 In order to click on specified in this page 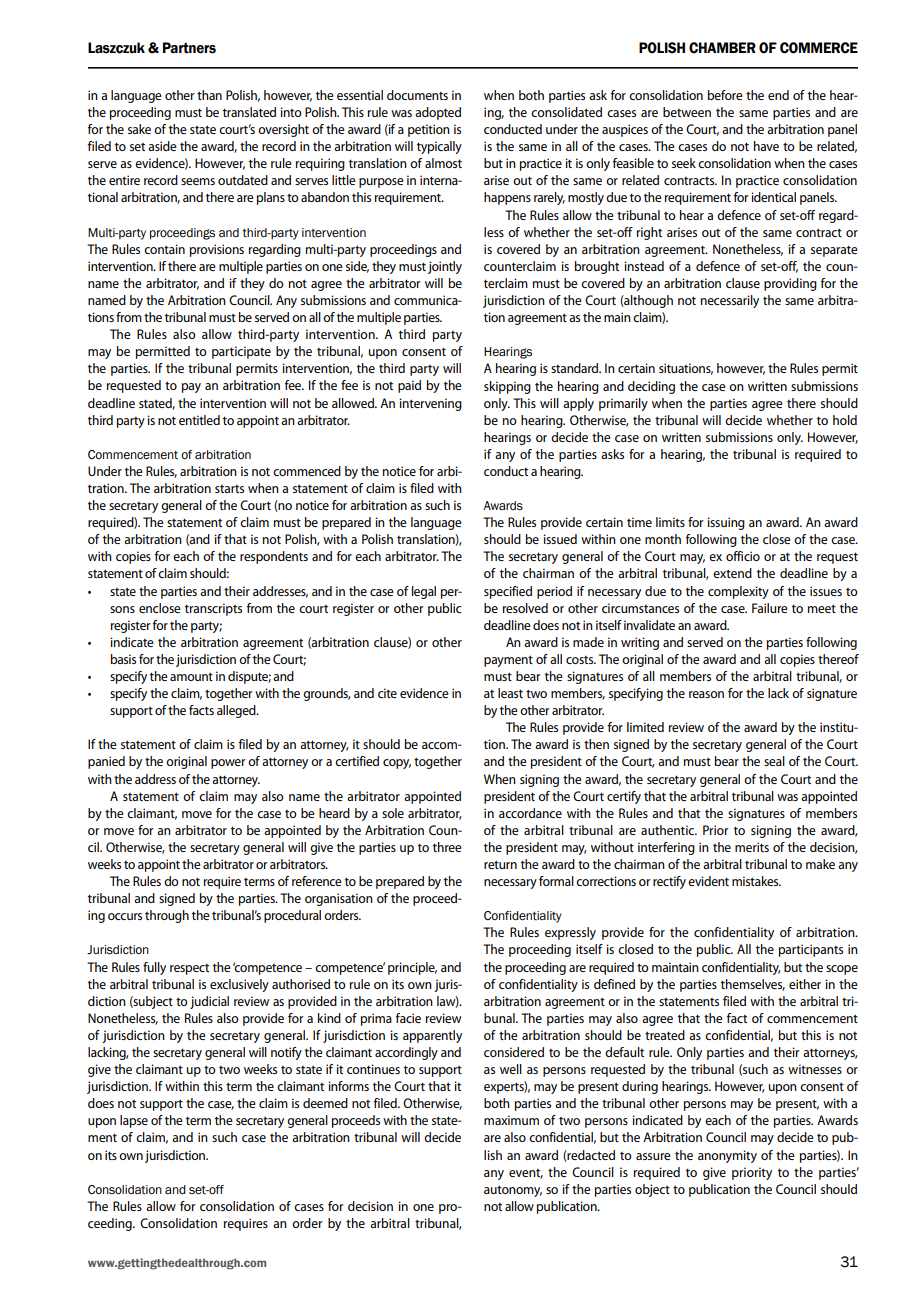, I will do `click(508, 592)`.
